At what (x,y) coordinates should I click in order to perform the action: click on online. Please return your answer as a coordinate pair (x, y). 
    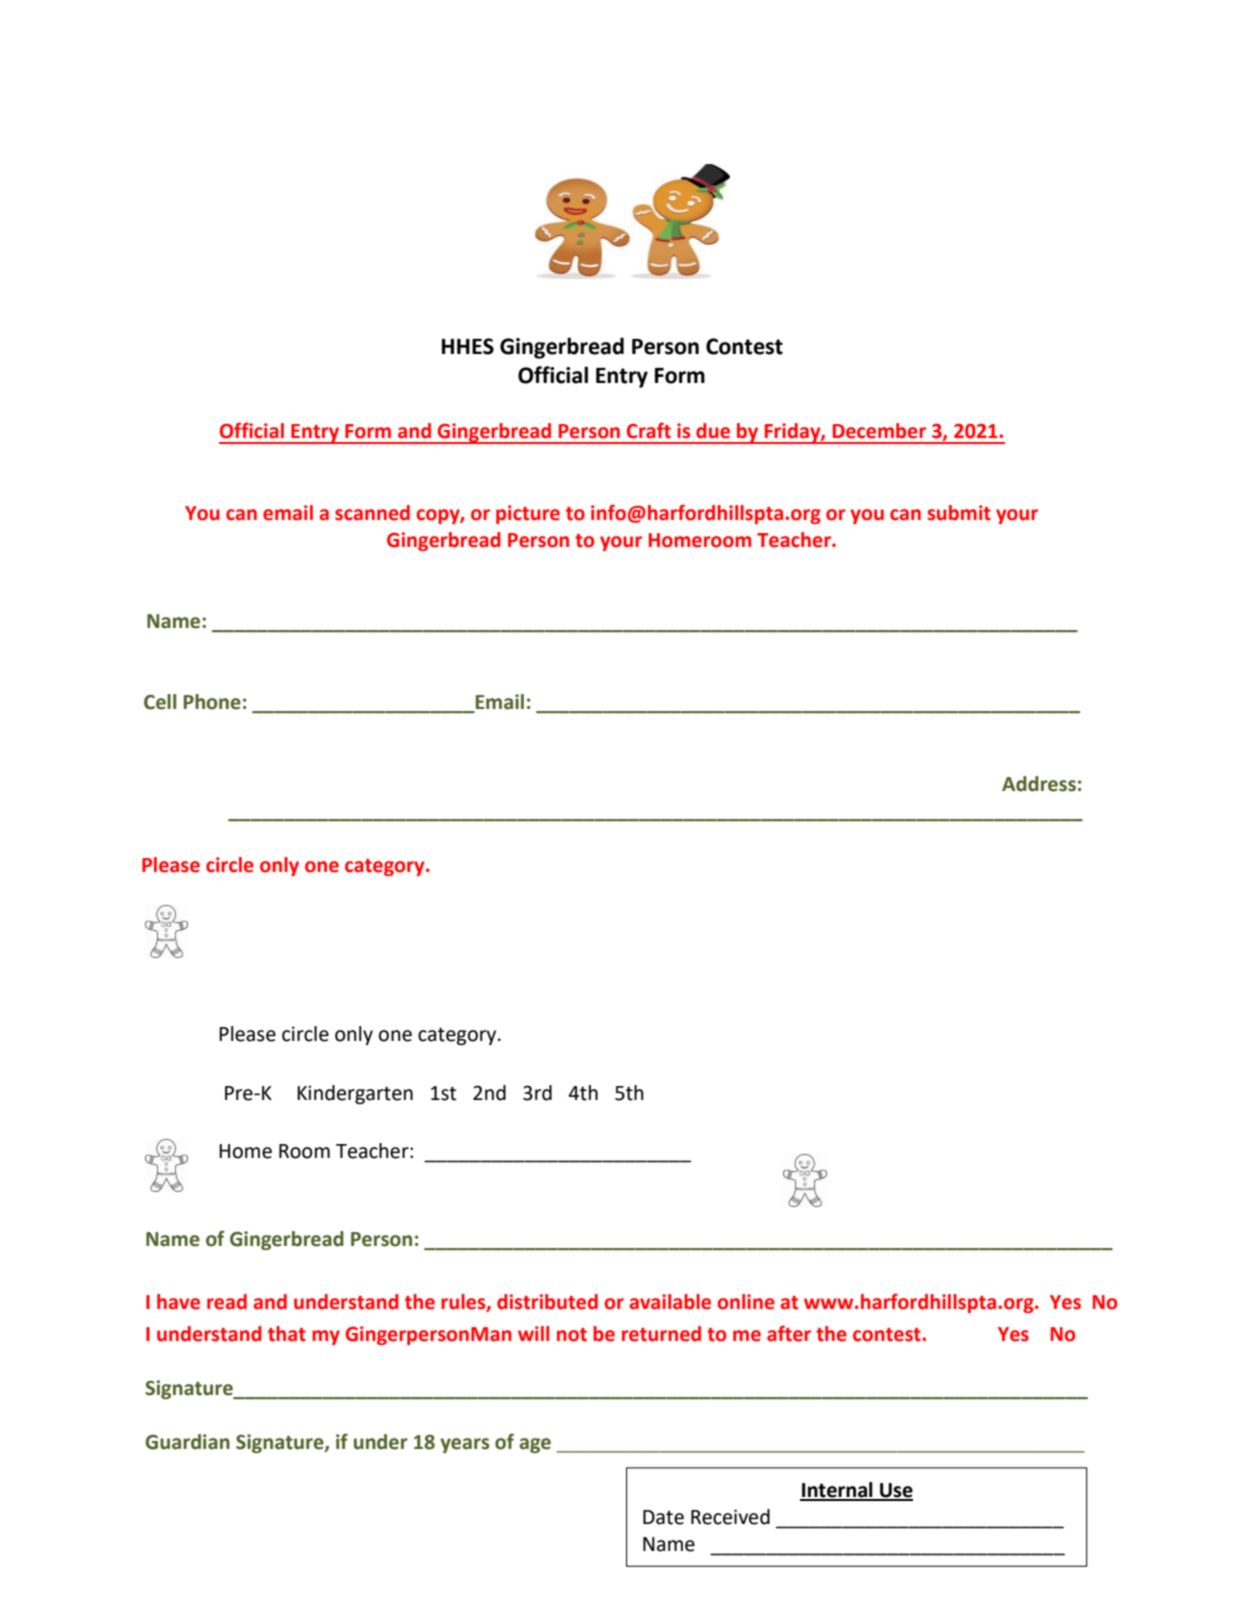
    Looking at the image, I should click on (746, 1302).
